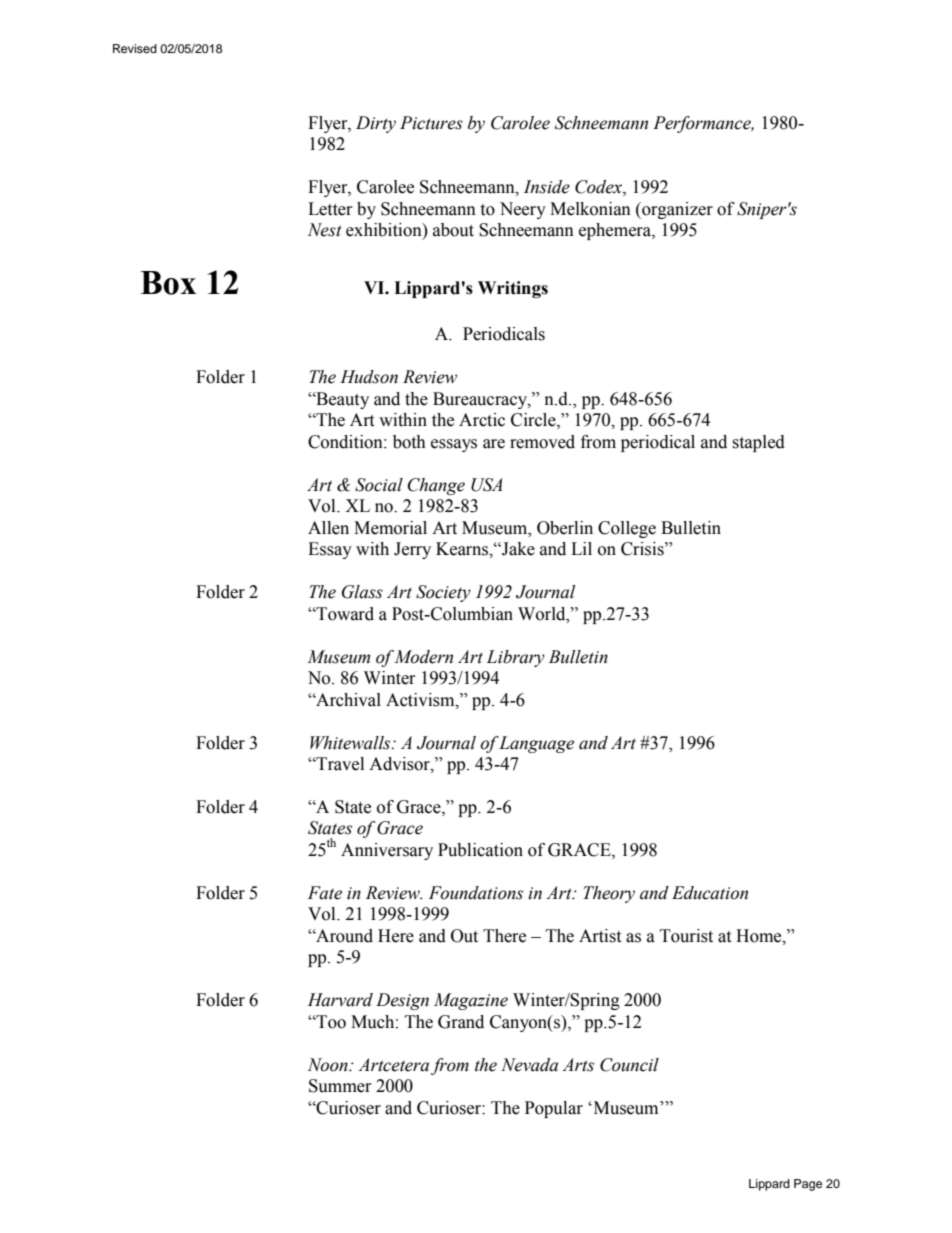  What do you see at coordinates (135, 48) in the screenshot?
I see `Revised` at bounding box center [135, 48].
